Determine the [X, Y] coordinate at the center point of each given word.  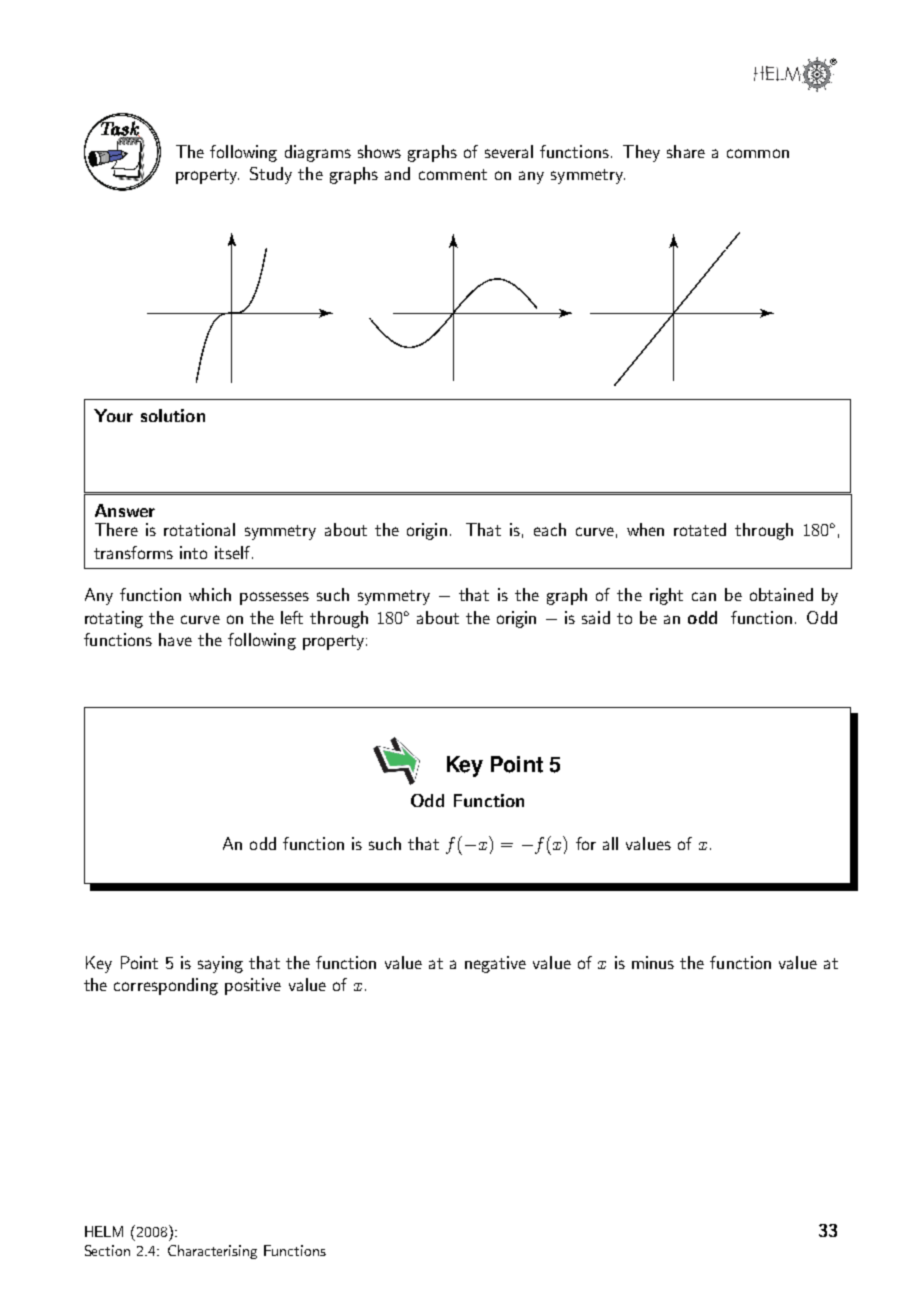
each [550, 529]
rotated [700, 529]
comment [453, 174]
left [292, 617]
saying [220, 964]
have [175, 639]
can [704, 596]
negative [495, 964]
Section [107, 1250]
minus [653, 962]
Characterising [212, 1252]
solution [173, 415]
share [686, 151]
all [610, 843]
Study [271, 175]
